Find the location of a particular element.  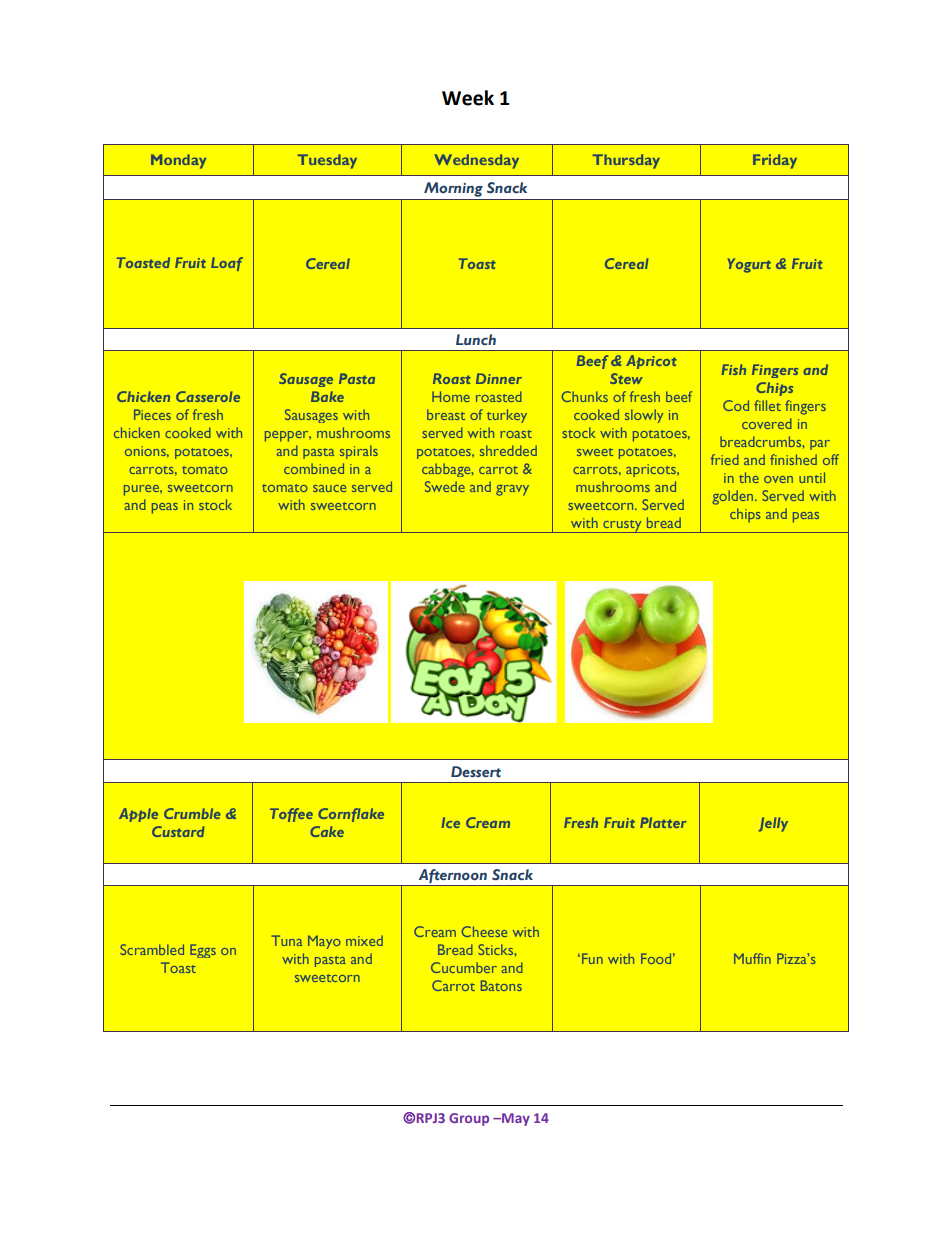

Fish is located at coordinates (734, 369).
